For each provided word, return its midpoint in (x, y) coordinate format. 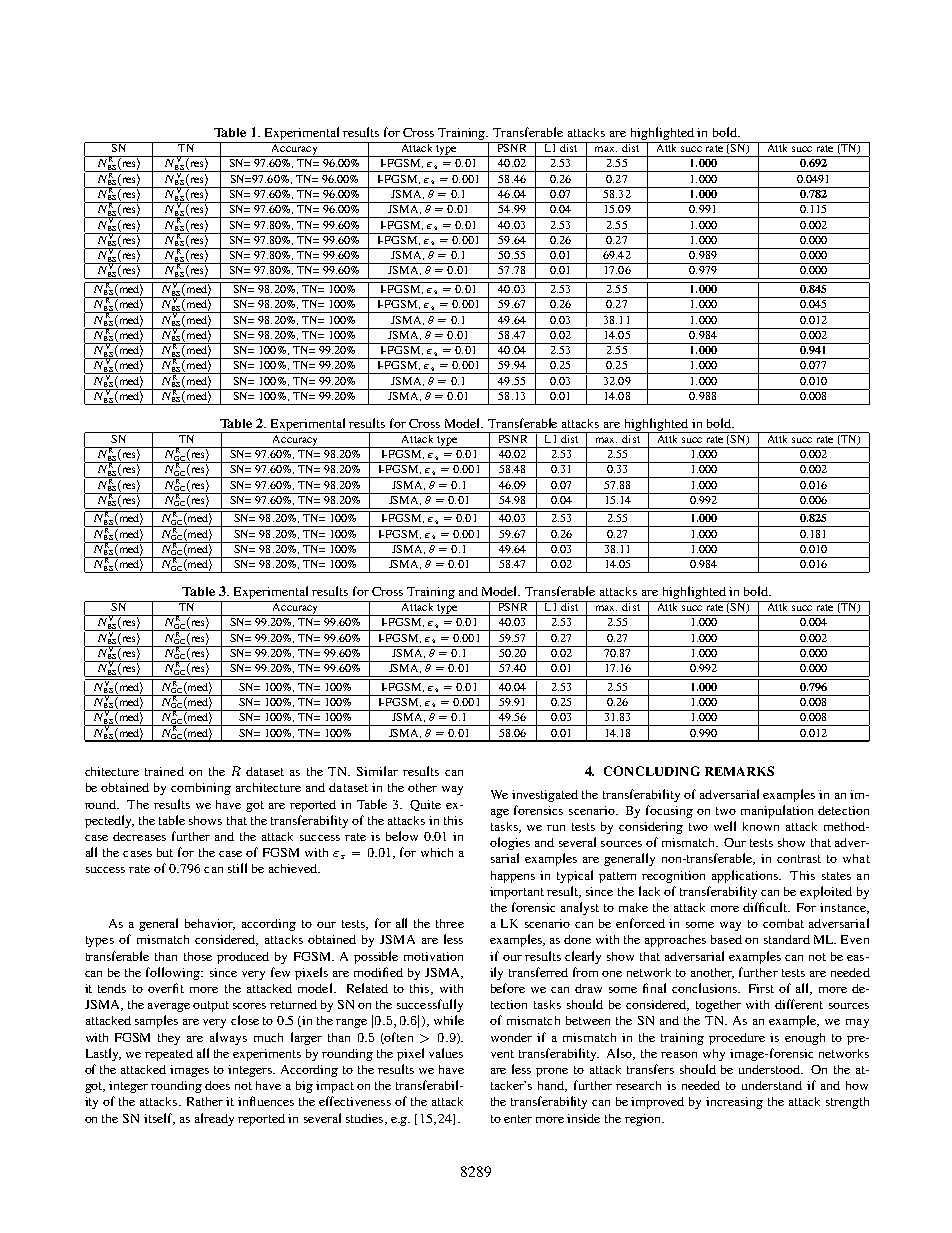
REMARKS (739, 771)
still (237, 868)
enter (518, 1119)
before (508, 988)
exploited (826, 892)
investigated (545, 796)
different (799, 1004)
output (211, 1006)
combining (201, 789)
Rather (205, 1101)
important (517, 893)
